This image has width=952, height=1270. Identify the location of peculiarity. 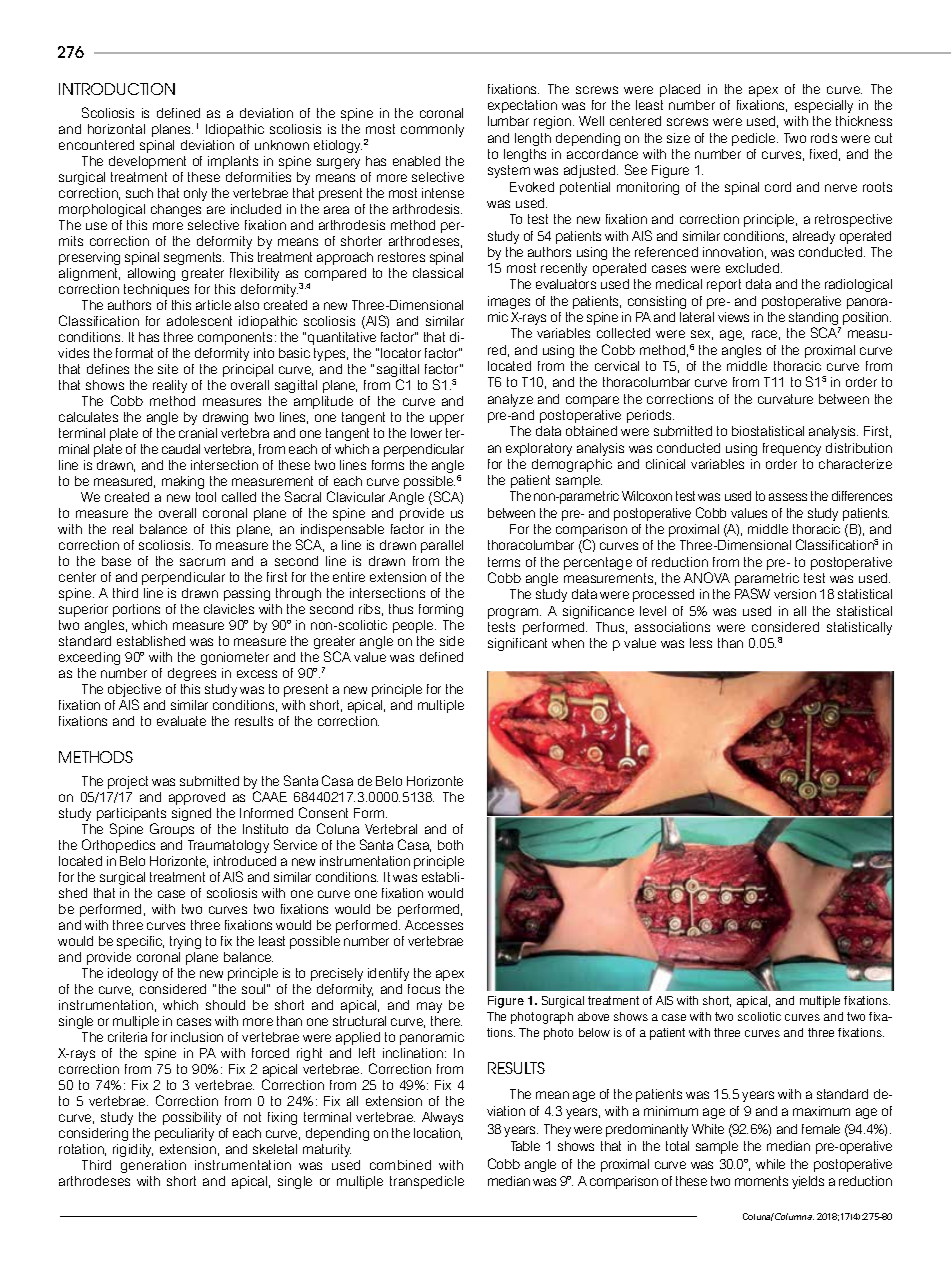
(184, 1134).
